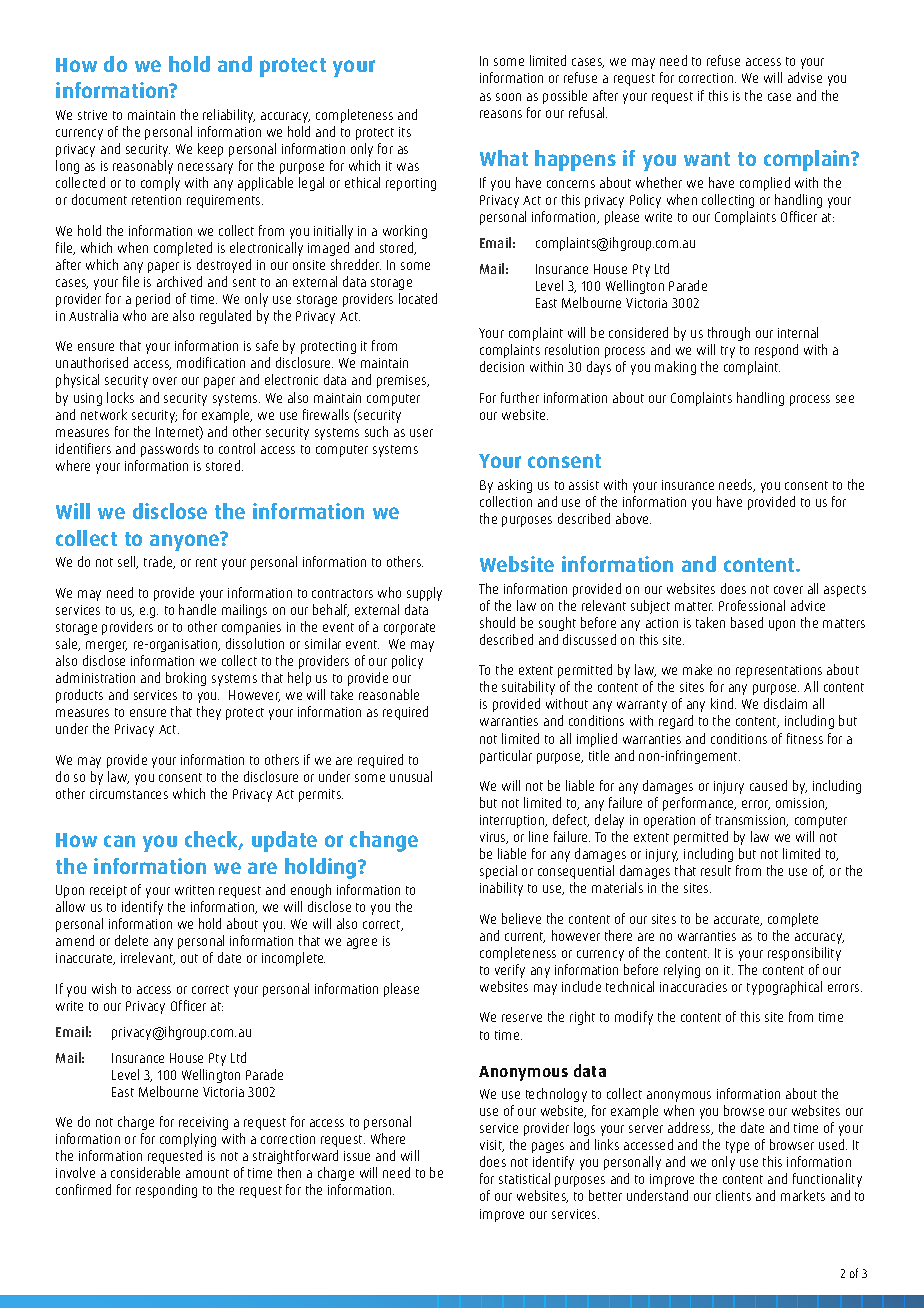  What do you see at coordinates (494, 838) in the image?
I see `virus` at bounding box center [494, 838].
